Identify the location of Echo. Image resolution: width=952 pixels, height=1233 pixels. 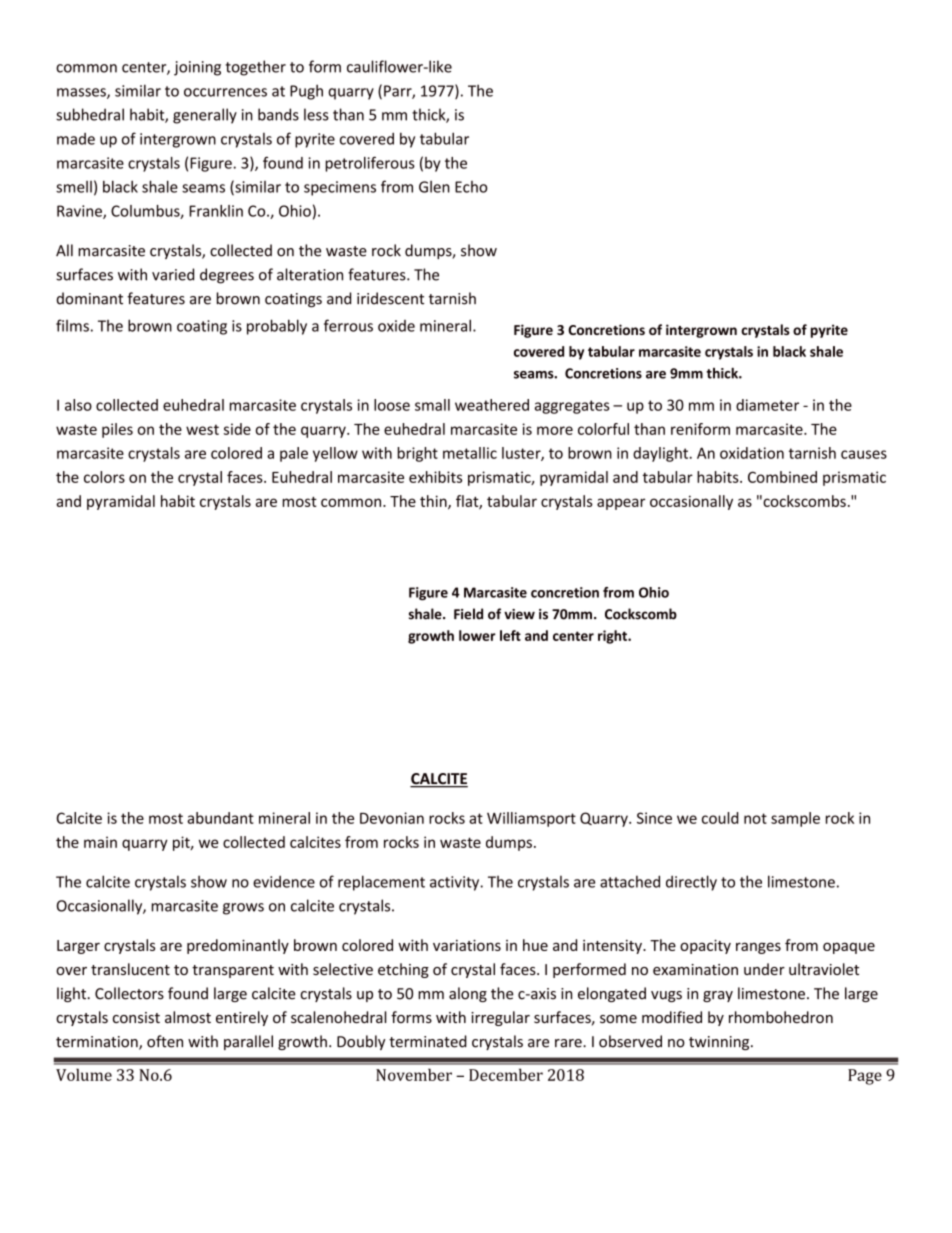
(471, 187).
